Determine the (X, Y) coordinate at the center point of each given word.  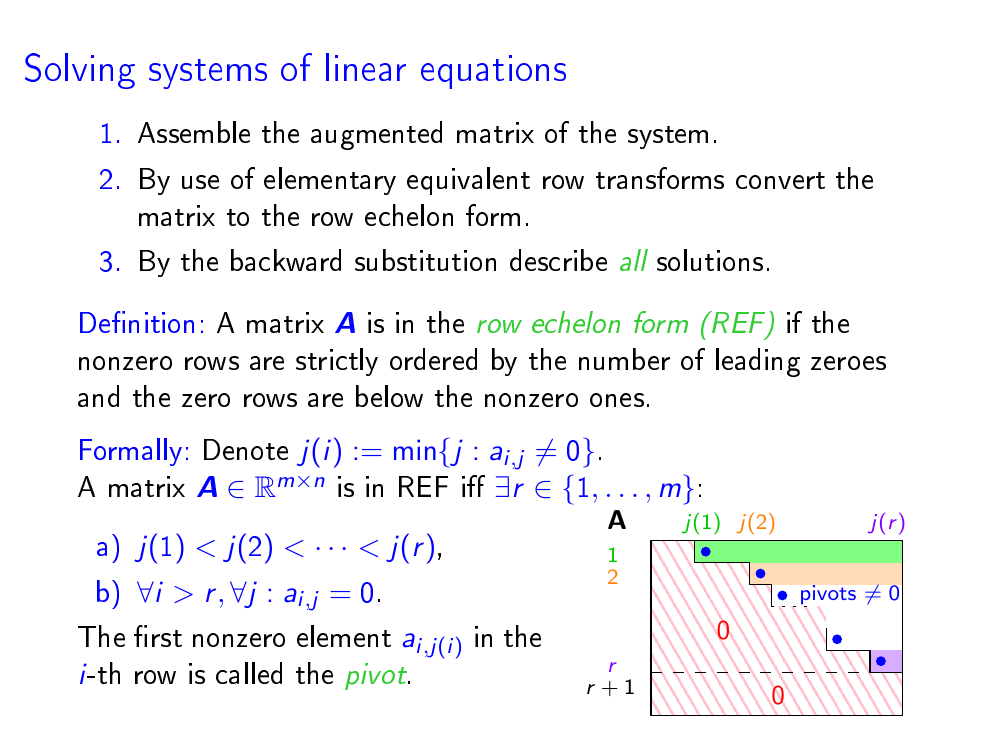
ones (617, 400)
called (249, 673)
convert (780, 180)
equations (493, 72)
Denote (246, 449)
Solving (80, 71)
